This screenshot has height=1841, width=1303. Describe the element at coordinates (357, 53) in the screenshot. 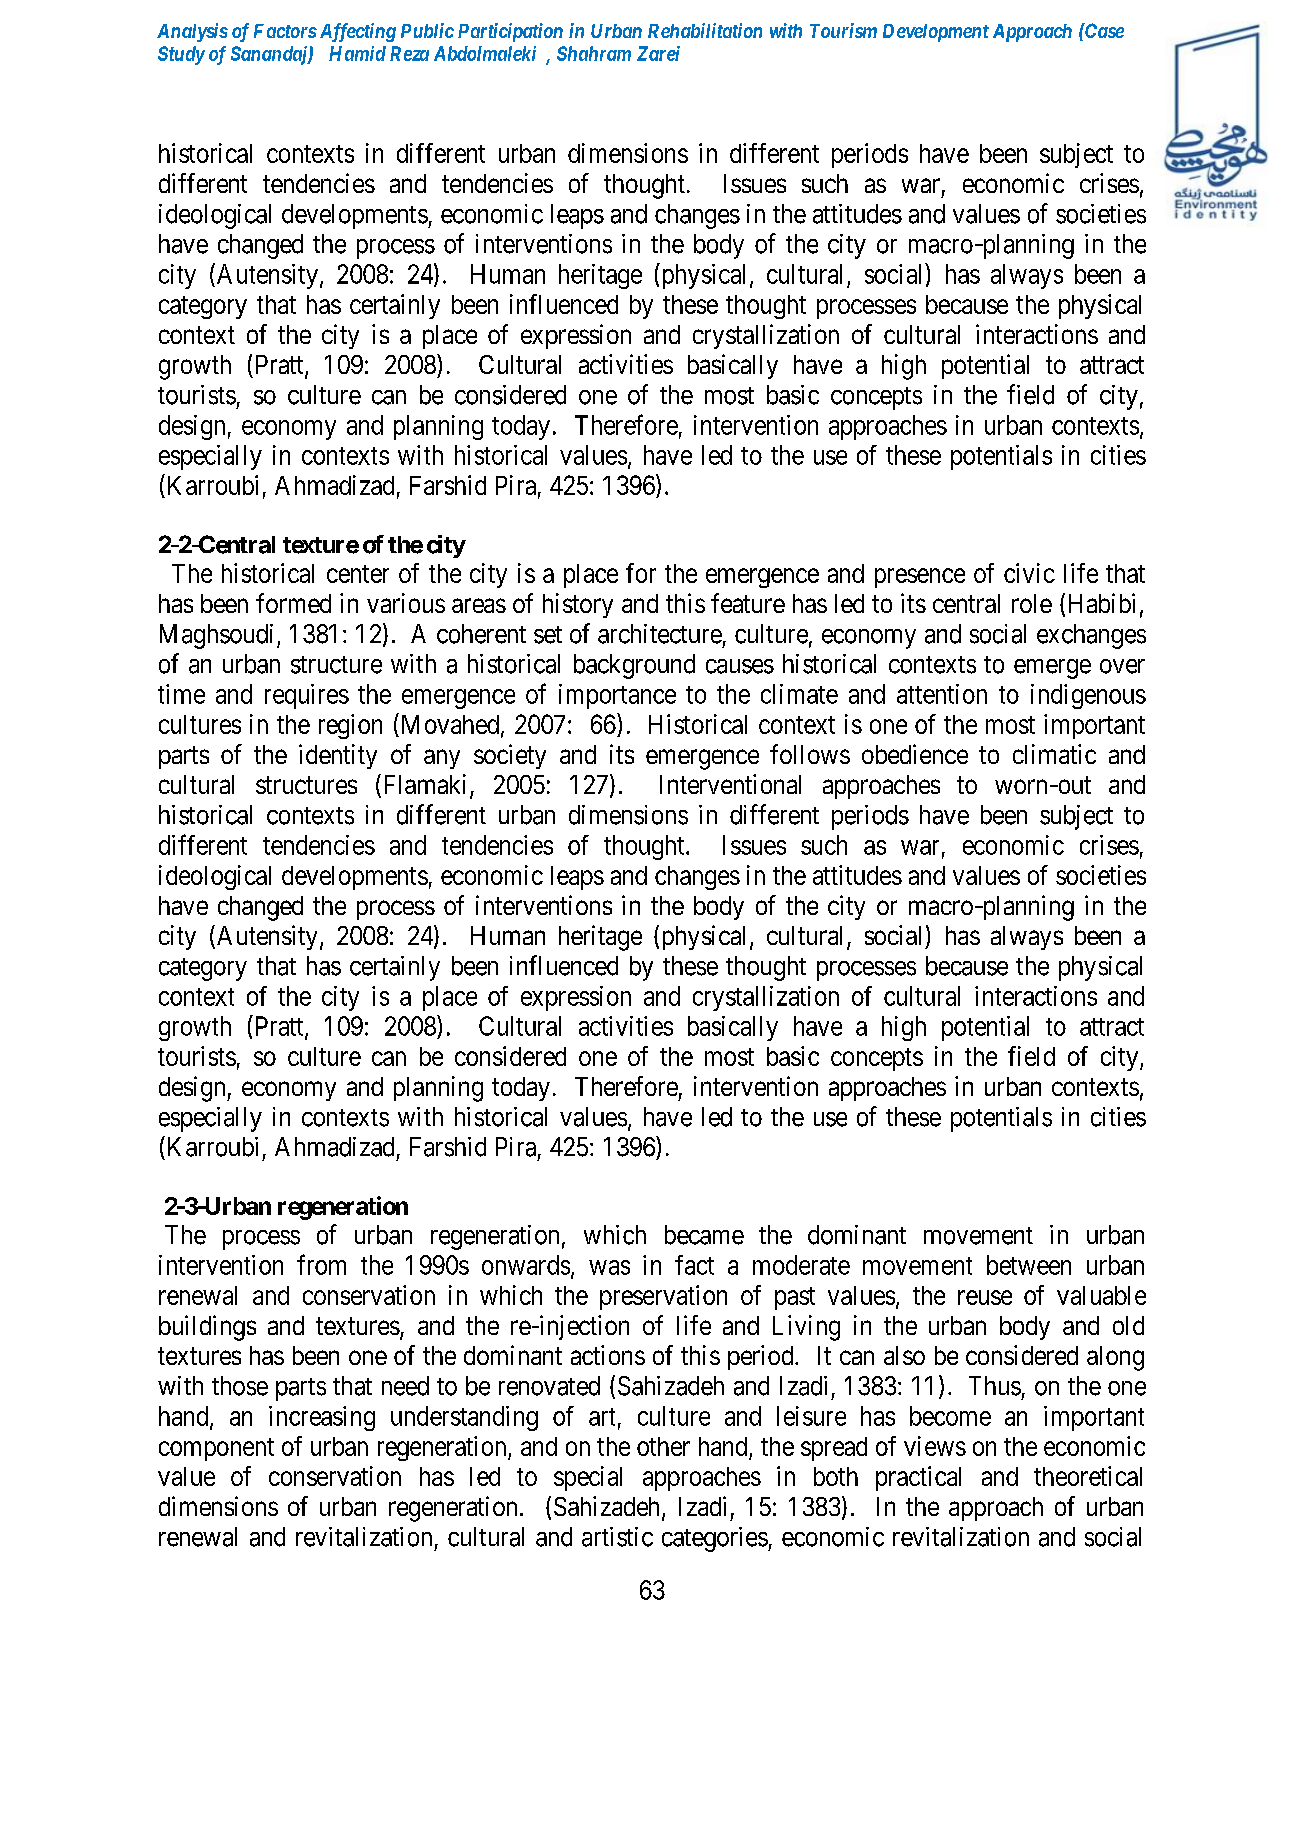

I see `Hamid` at that location.
